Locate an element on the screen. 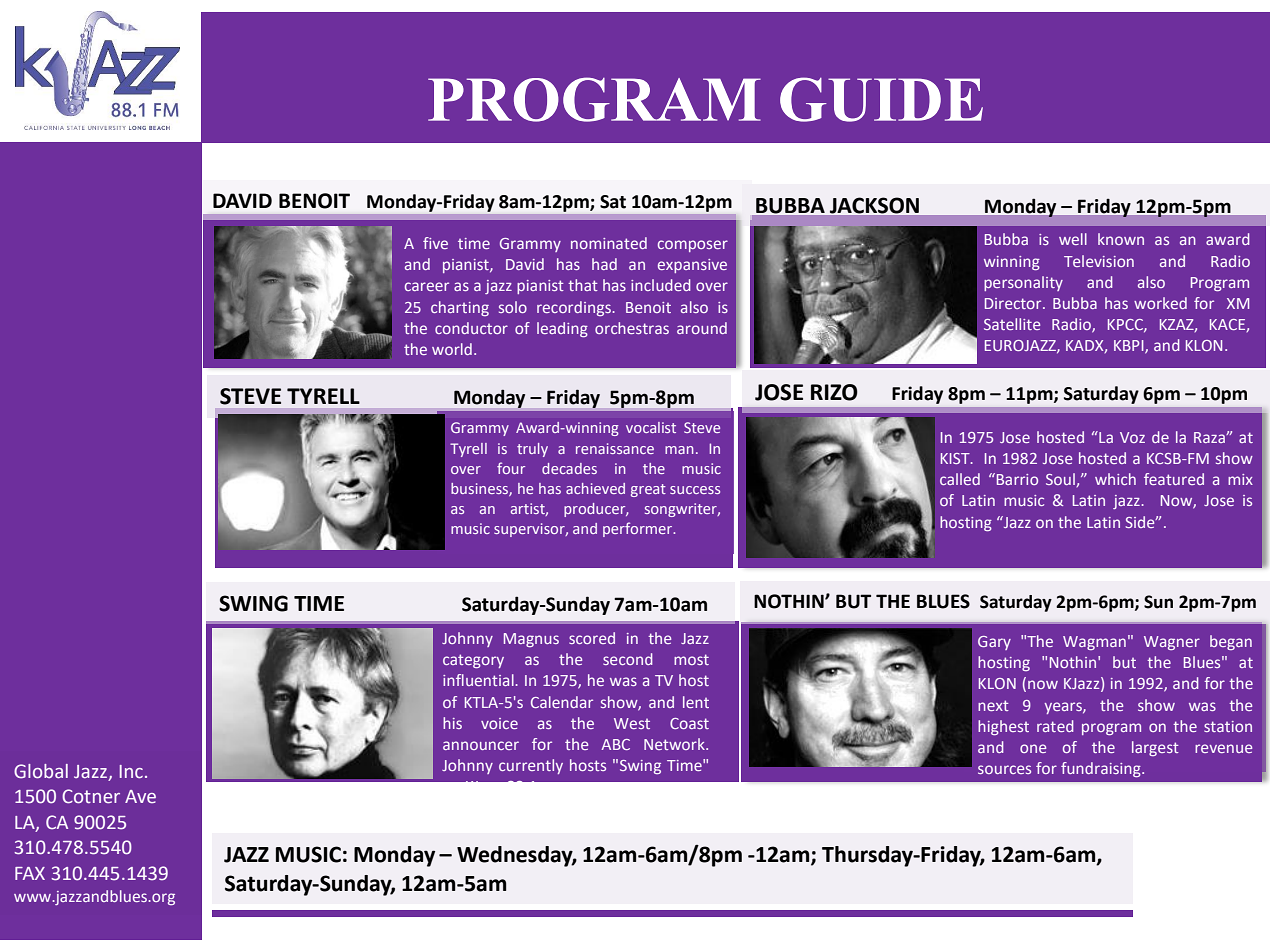 The width and height of the screenshot is (1270, 952). scored is located at coordinates (592, 638).
